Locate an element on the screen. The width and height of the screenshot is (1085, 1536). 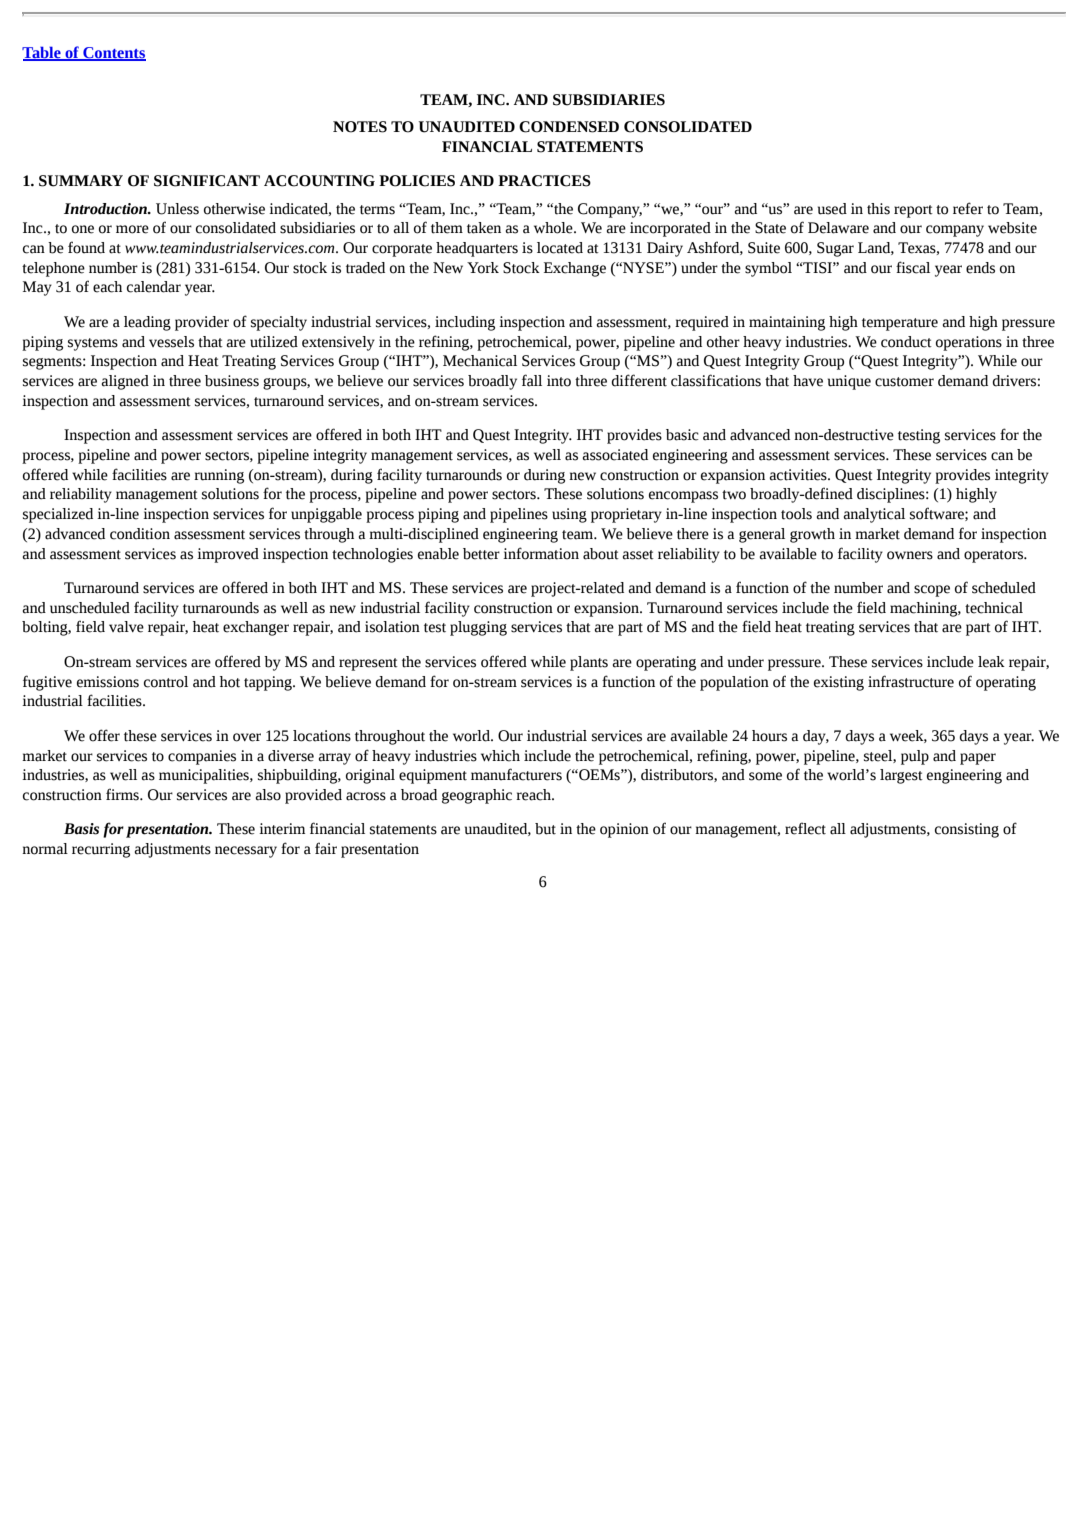
control is located at coordinates (166, 682).
